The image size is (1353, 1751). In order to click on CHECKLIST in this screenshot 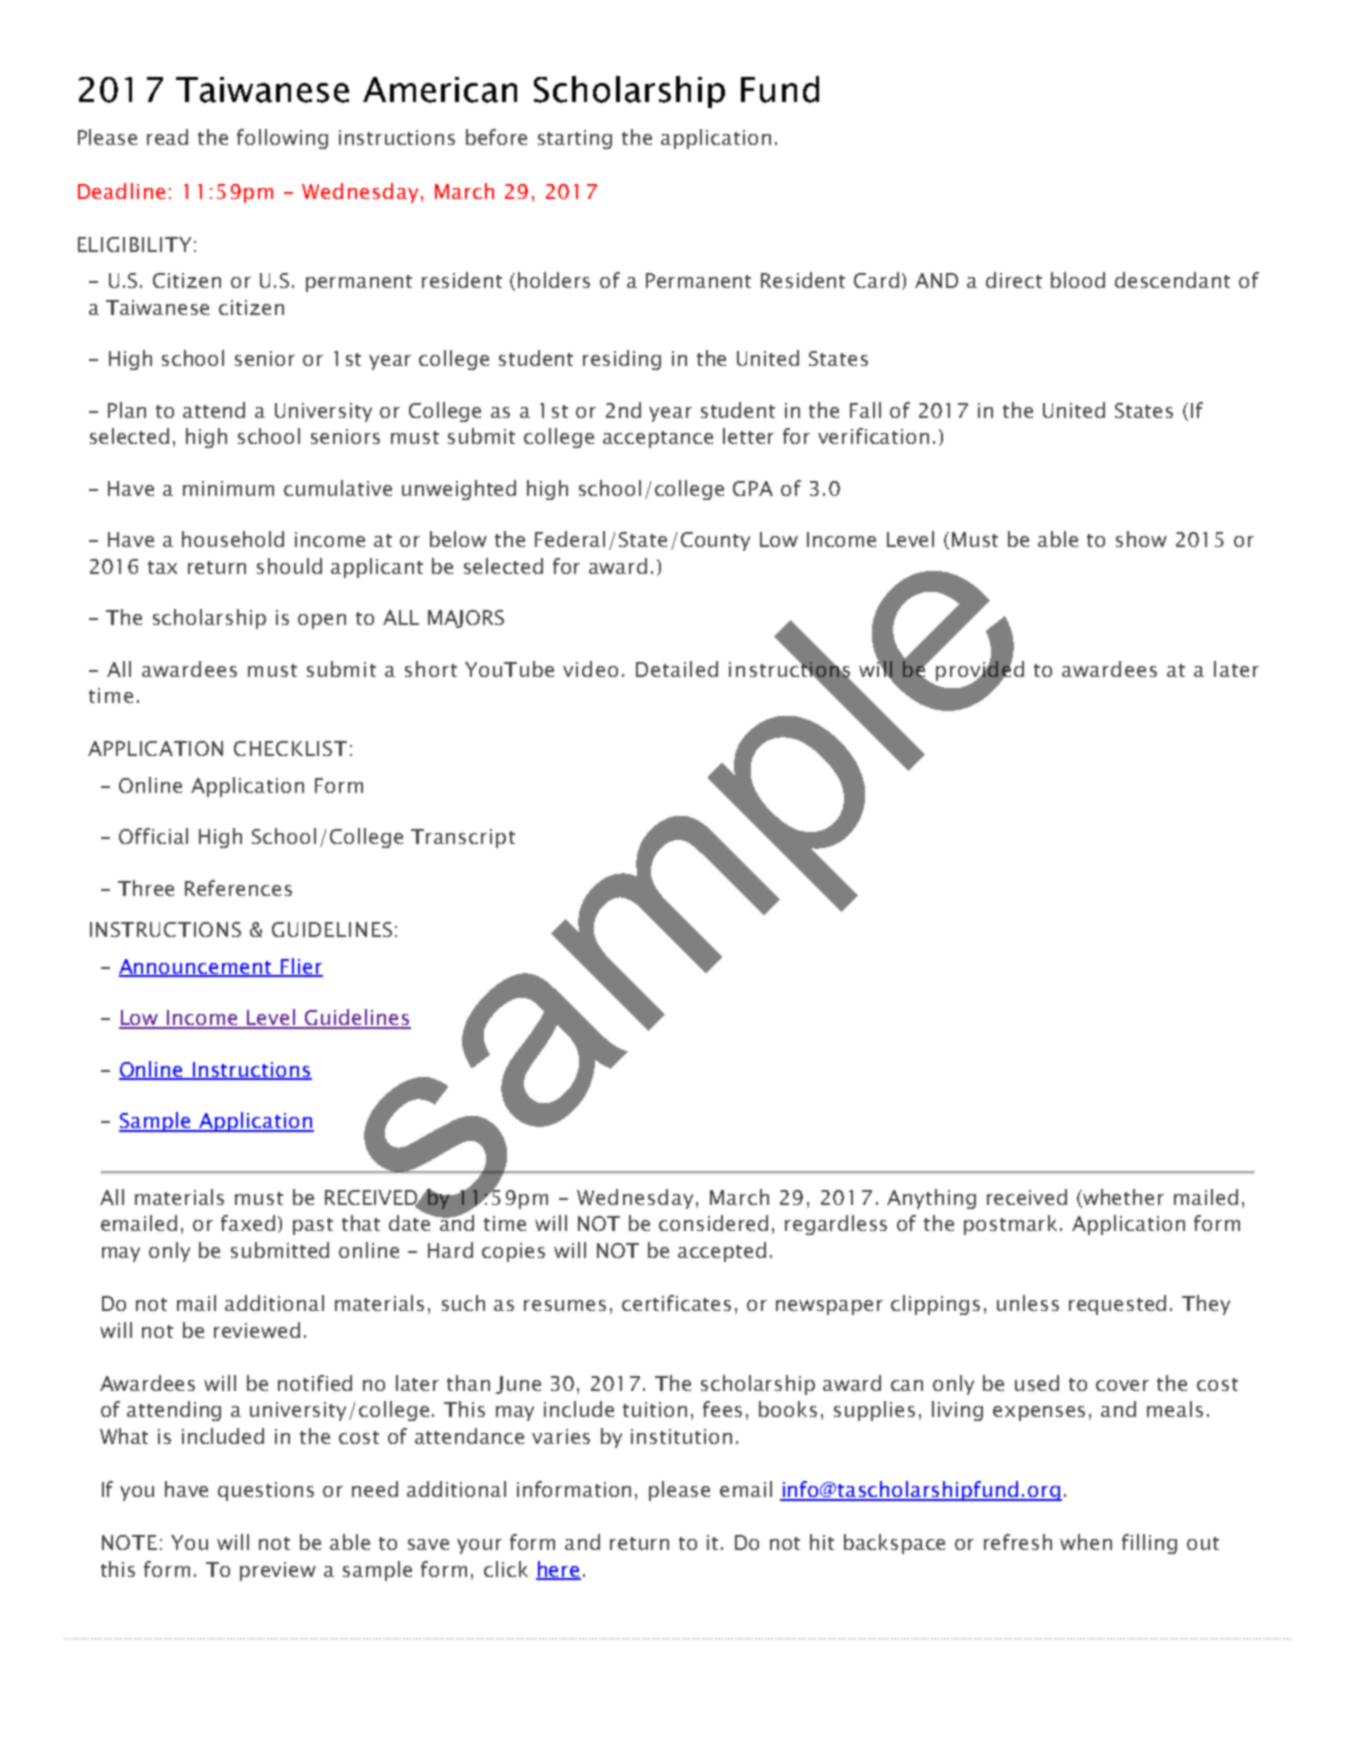, I will do `click(290, 748)`.
